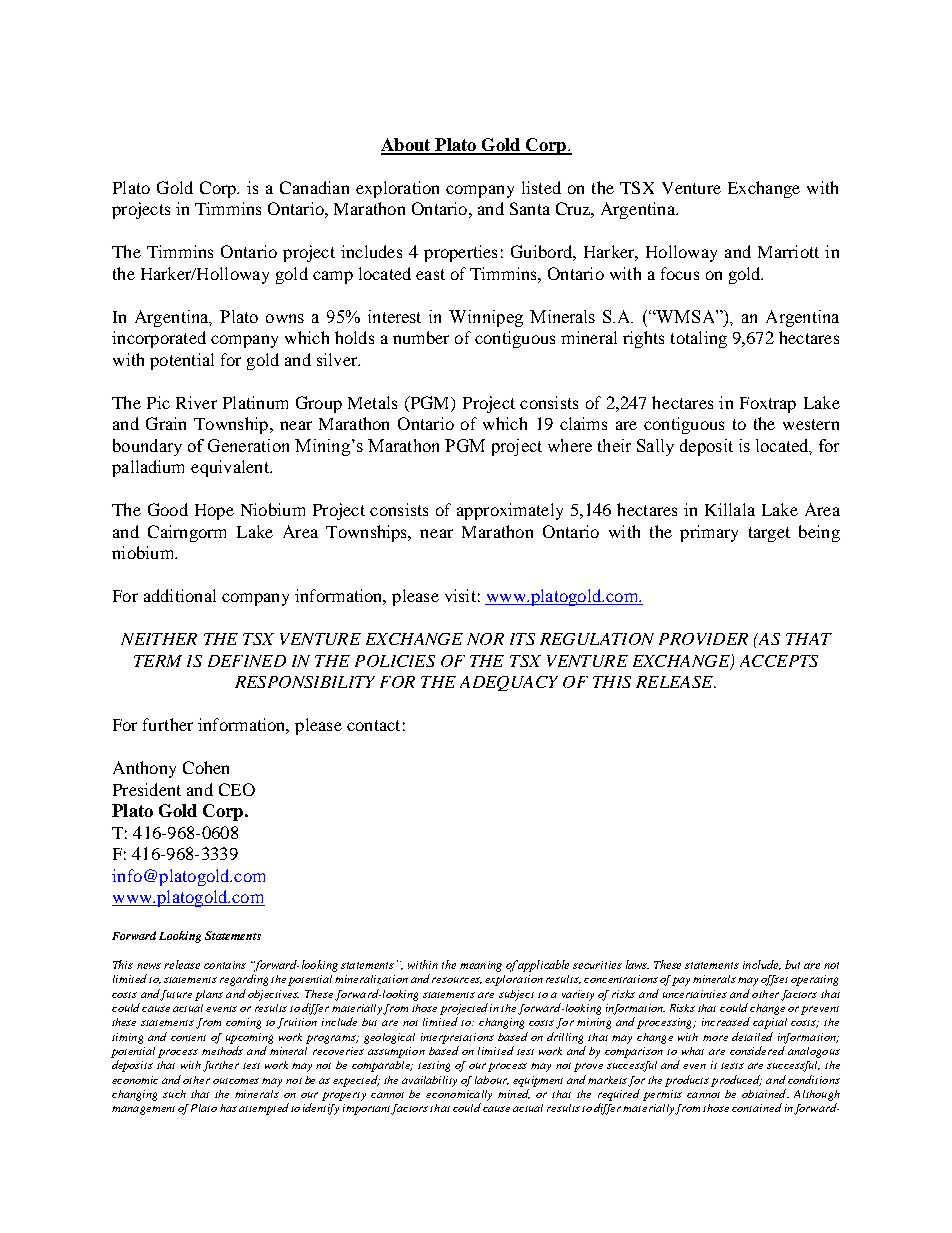 The image size is (952, 1233). I want to click on Canadian, so click(314, 187).
